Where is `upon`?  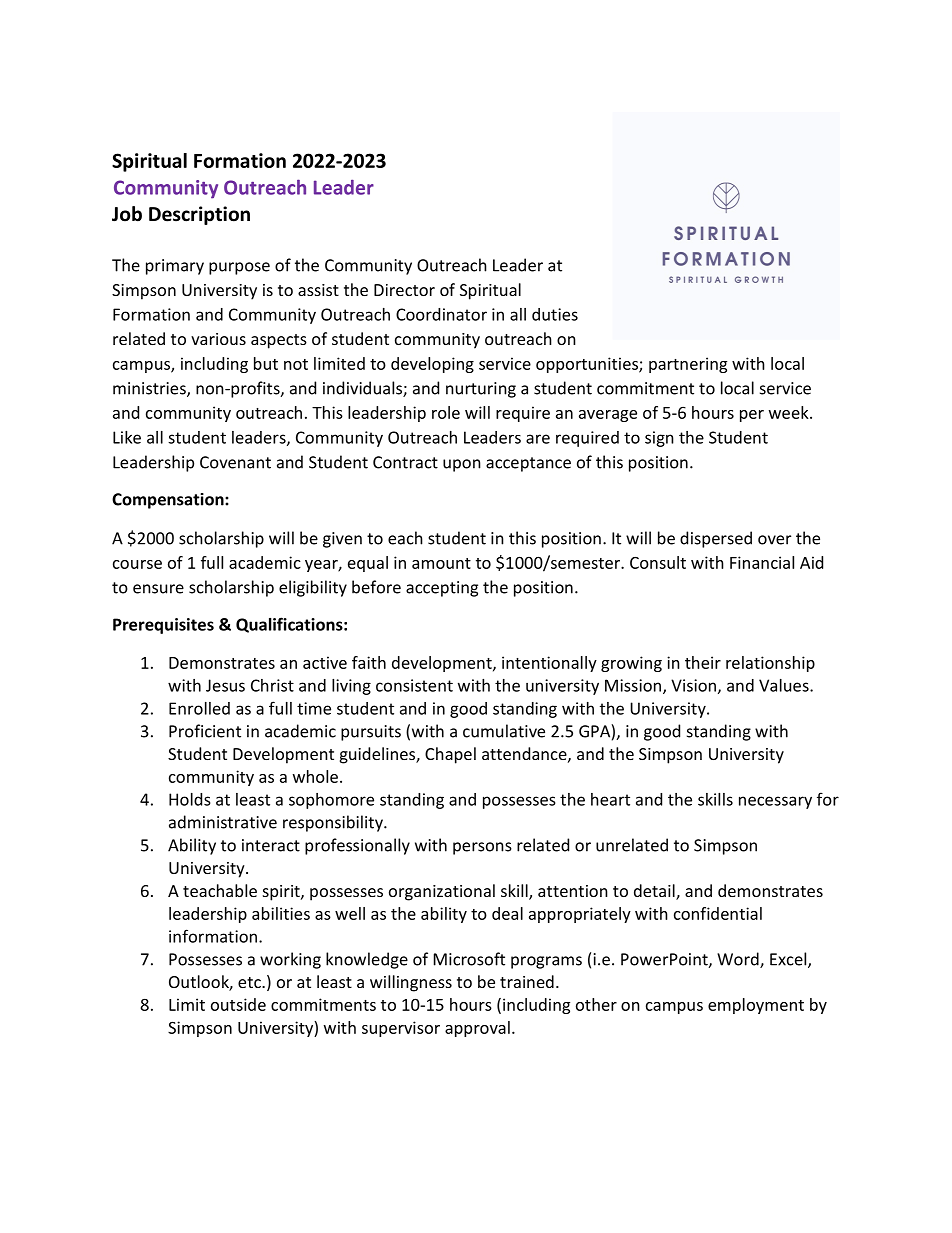 upon is located at coordinates (462, 465).
